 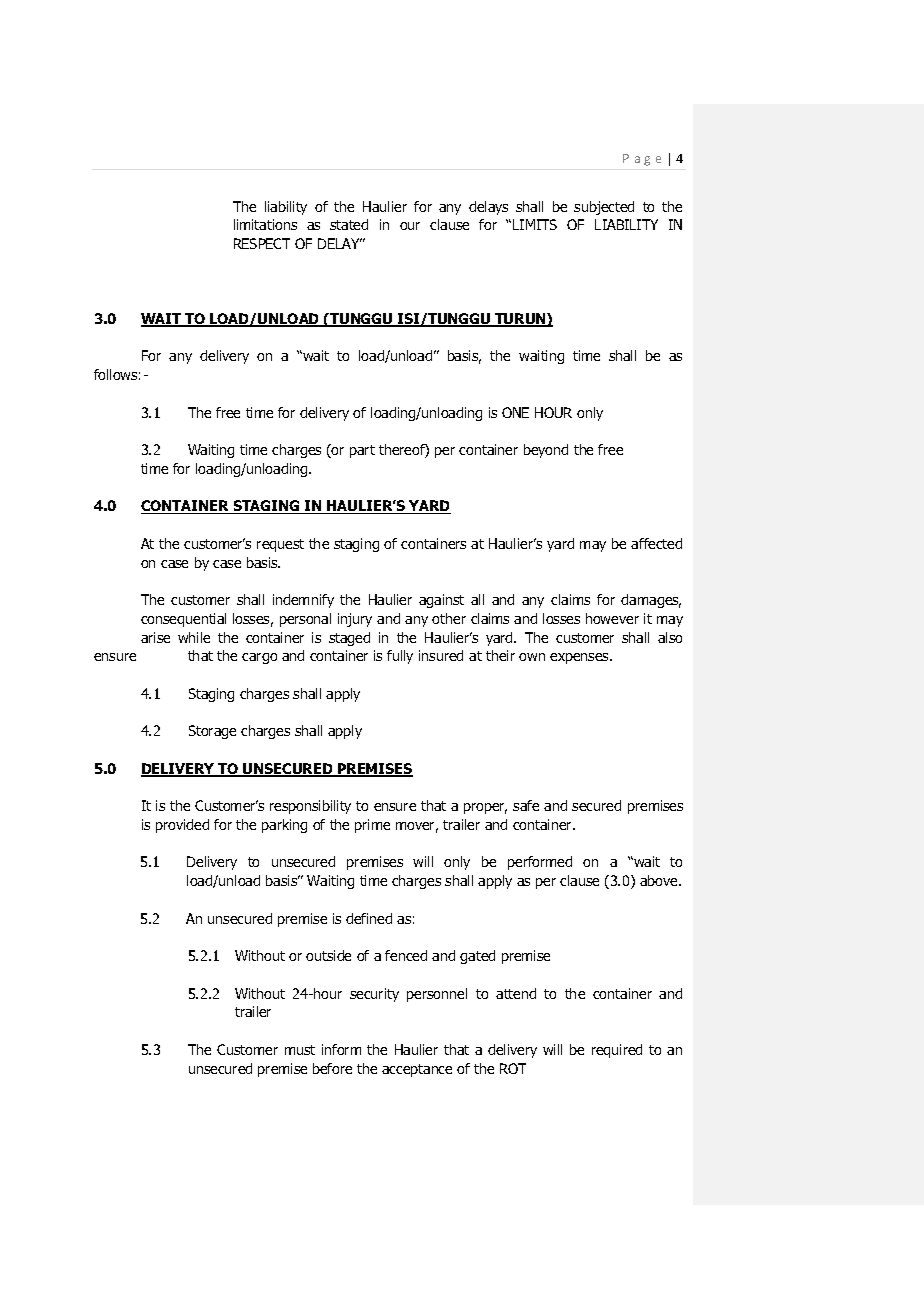 What do you see at coordinates (194, 637) in the screenshot?
I see `while` at bounding box center [194, 637].
